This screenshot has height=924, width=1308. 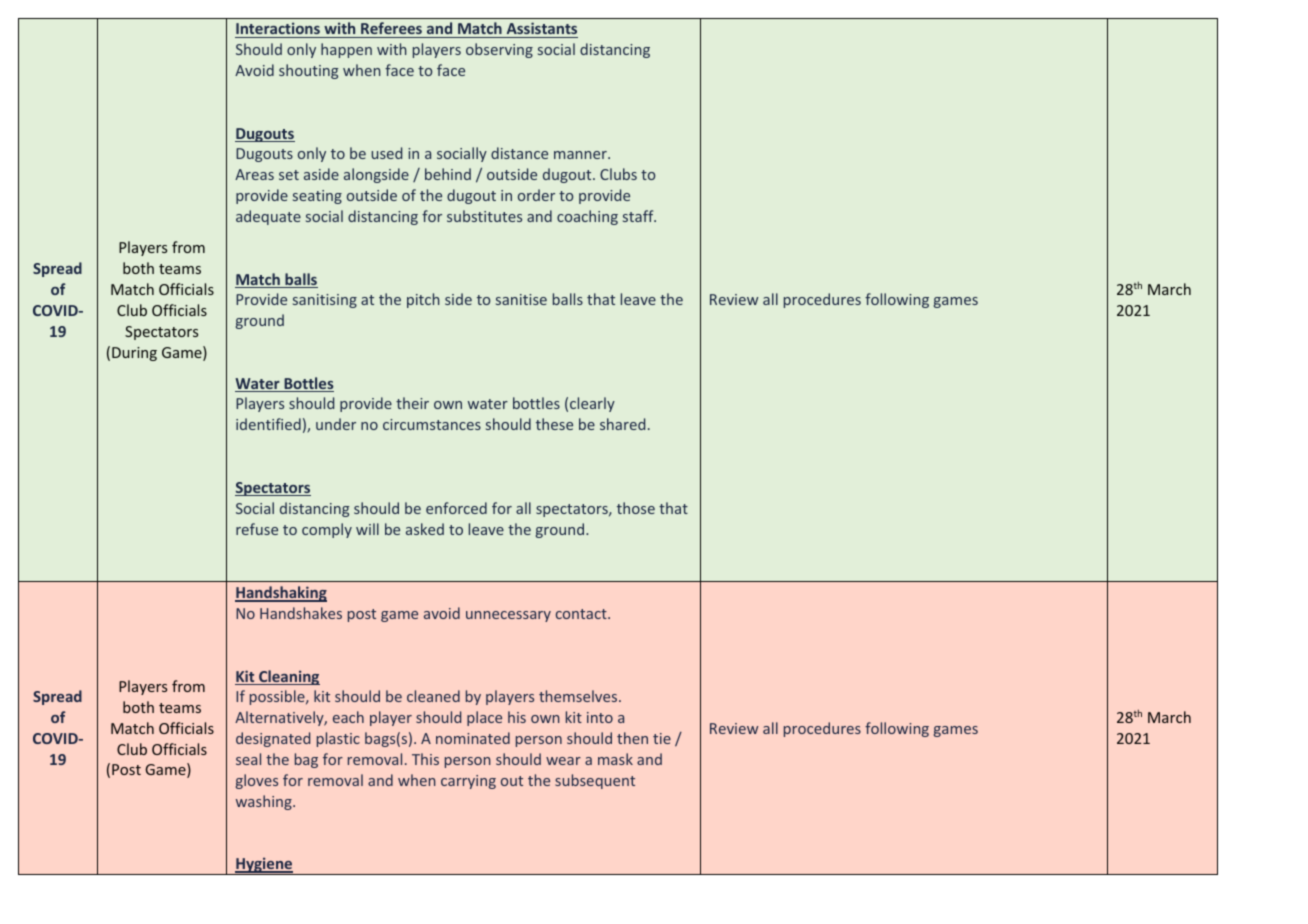 What do you see at coordinates (521, 299) in the screenshot?
I see `sanitise` at bounding box center [521, 299].
